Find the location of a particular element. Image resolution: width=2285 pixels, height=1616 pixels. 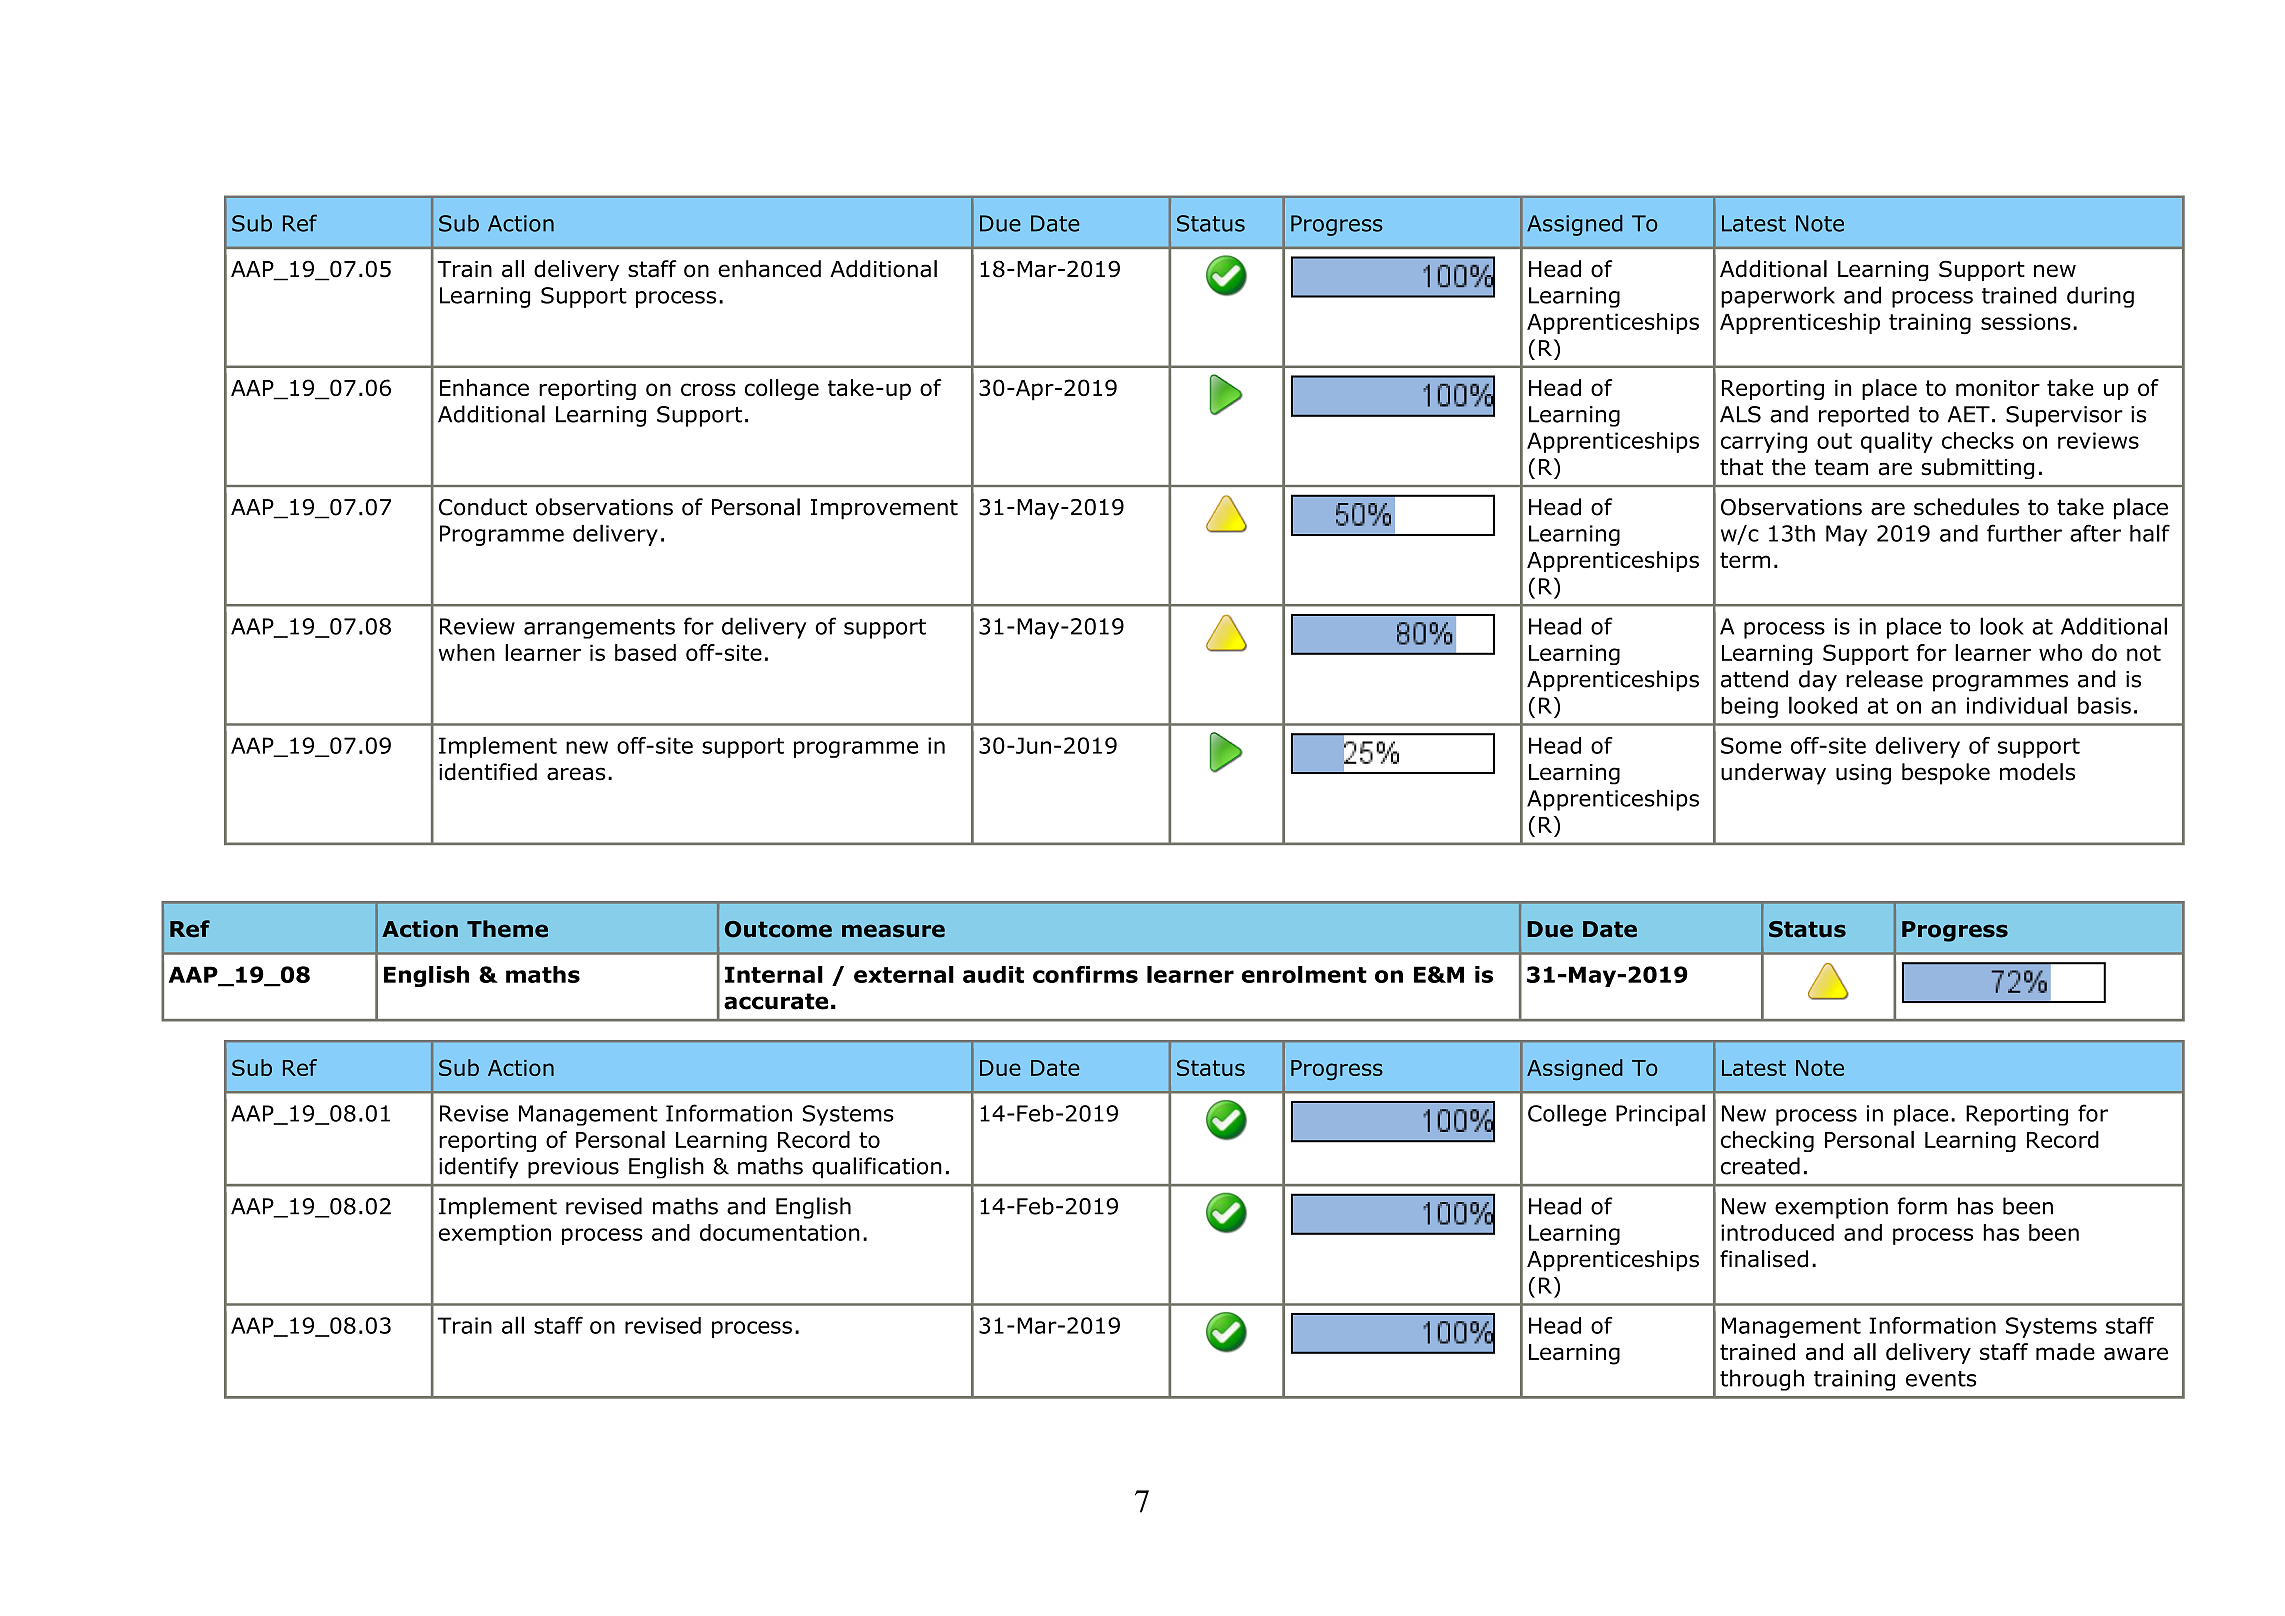

accurate is located at coordinates (776, 1001).
